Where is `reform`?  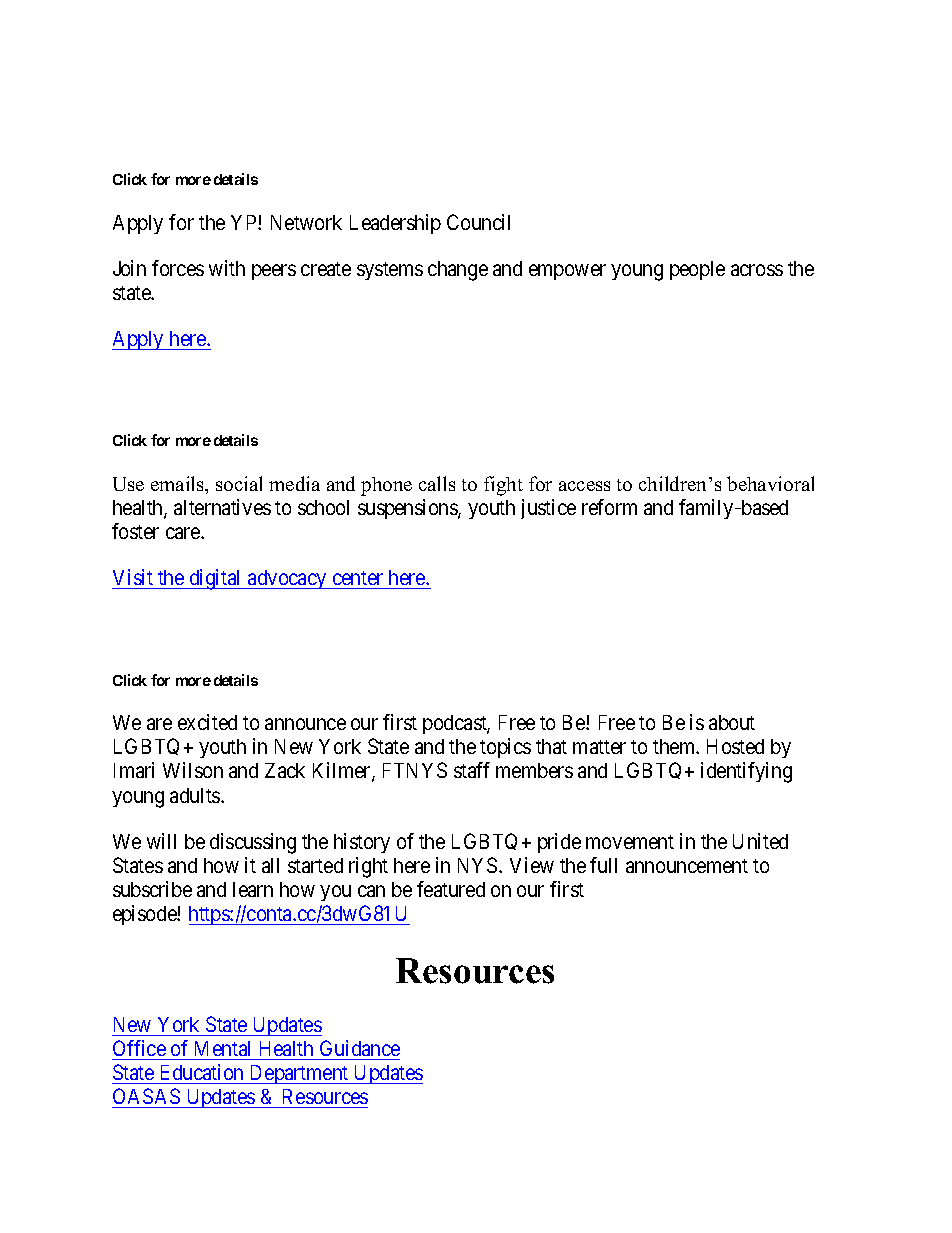
reform is located at coordinates (609, 507).
